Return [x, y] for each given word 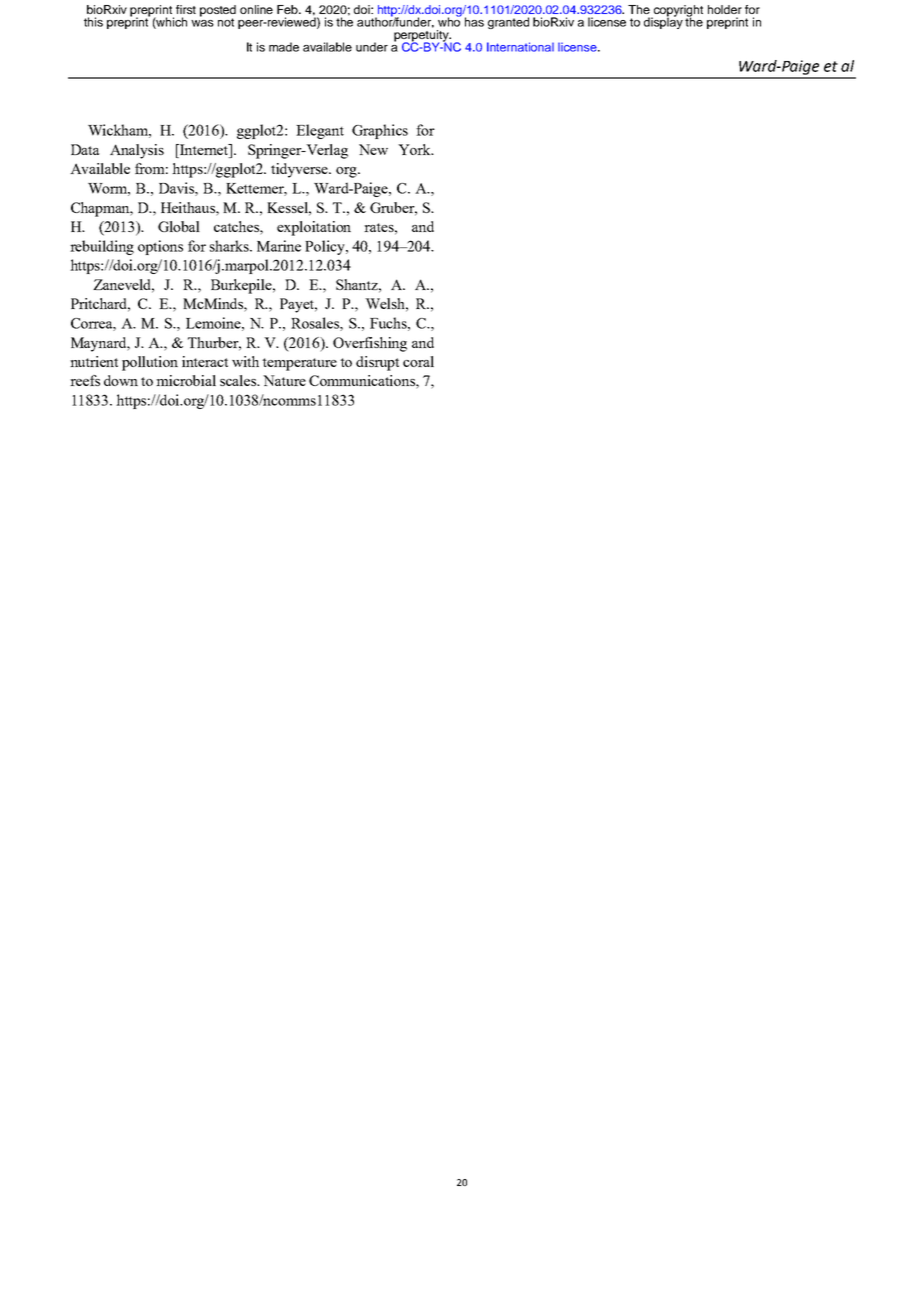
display [663, 22]
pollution [150, 363]
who [449, 21]
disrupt [377, 363]
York [415, 149]
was [202, 23]
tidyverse [301, 170]
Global [179, 226]
